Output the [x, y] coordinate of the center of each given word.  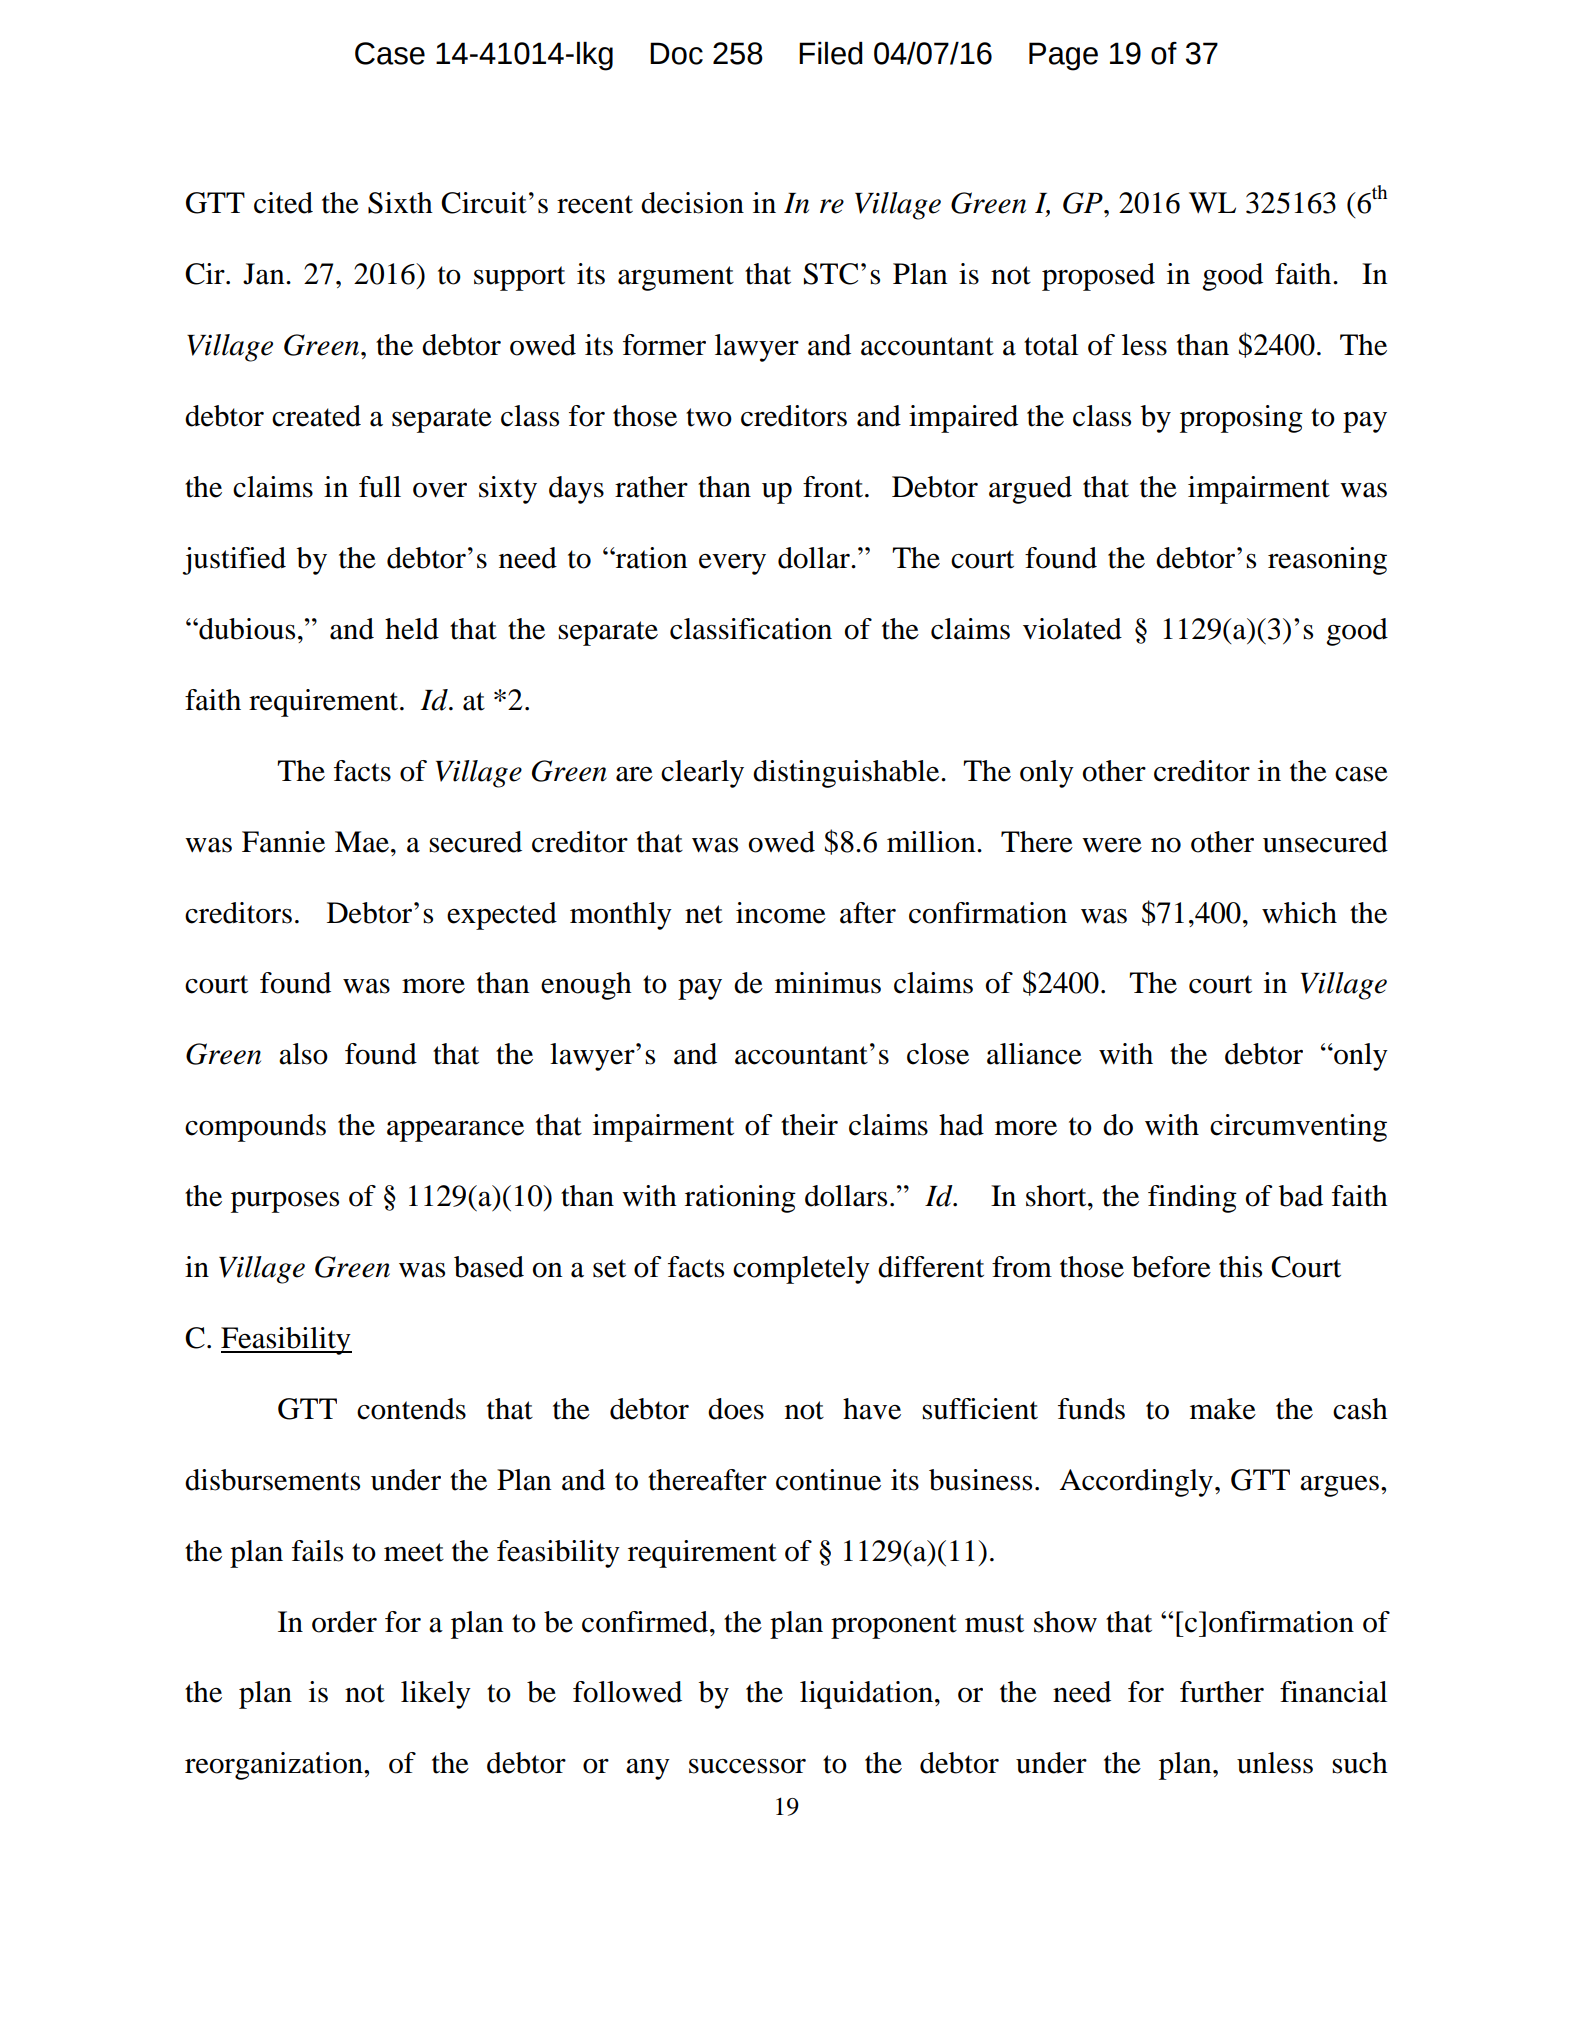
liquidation [868, 1695]
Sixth [400, 203]
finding [1192, 1199]
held [412, 629]
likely [436, 1695]
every [732, 564]
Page [1063, 56]
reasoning [1327, 561]
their [809, 1125]
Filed [831, 53]
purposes [285, 1202]
